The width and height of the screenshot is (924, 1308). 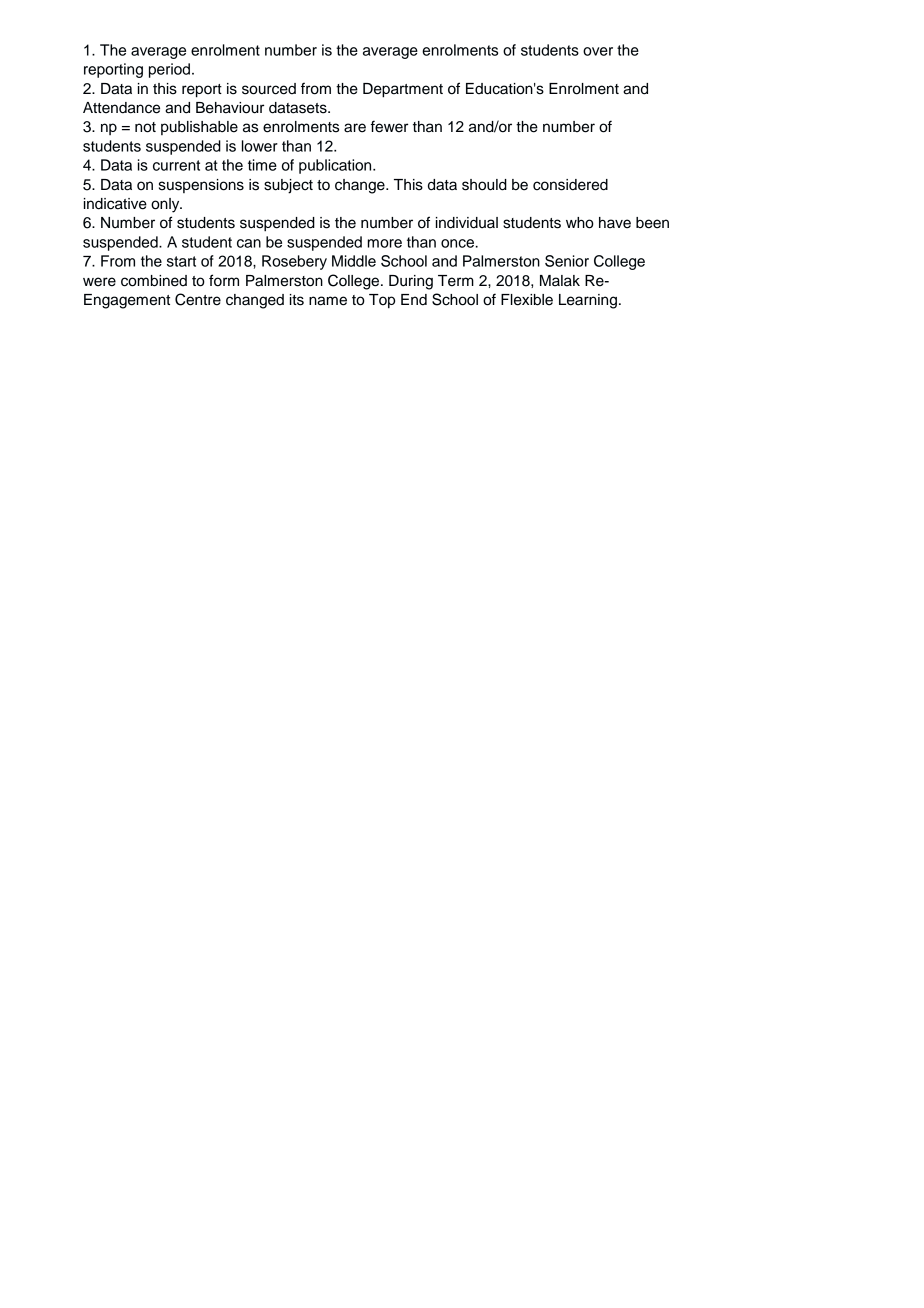 What do you see at coordinates (154, 281) in the screenshot?
I see `combined` at bounding box center [154, 281].
